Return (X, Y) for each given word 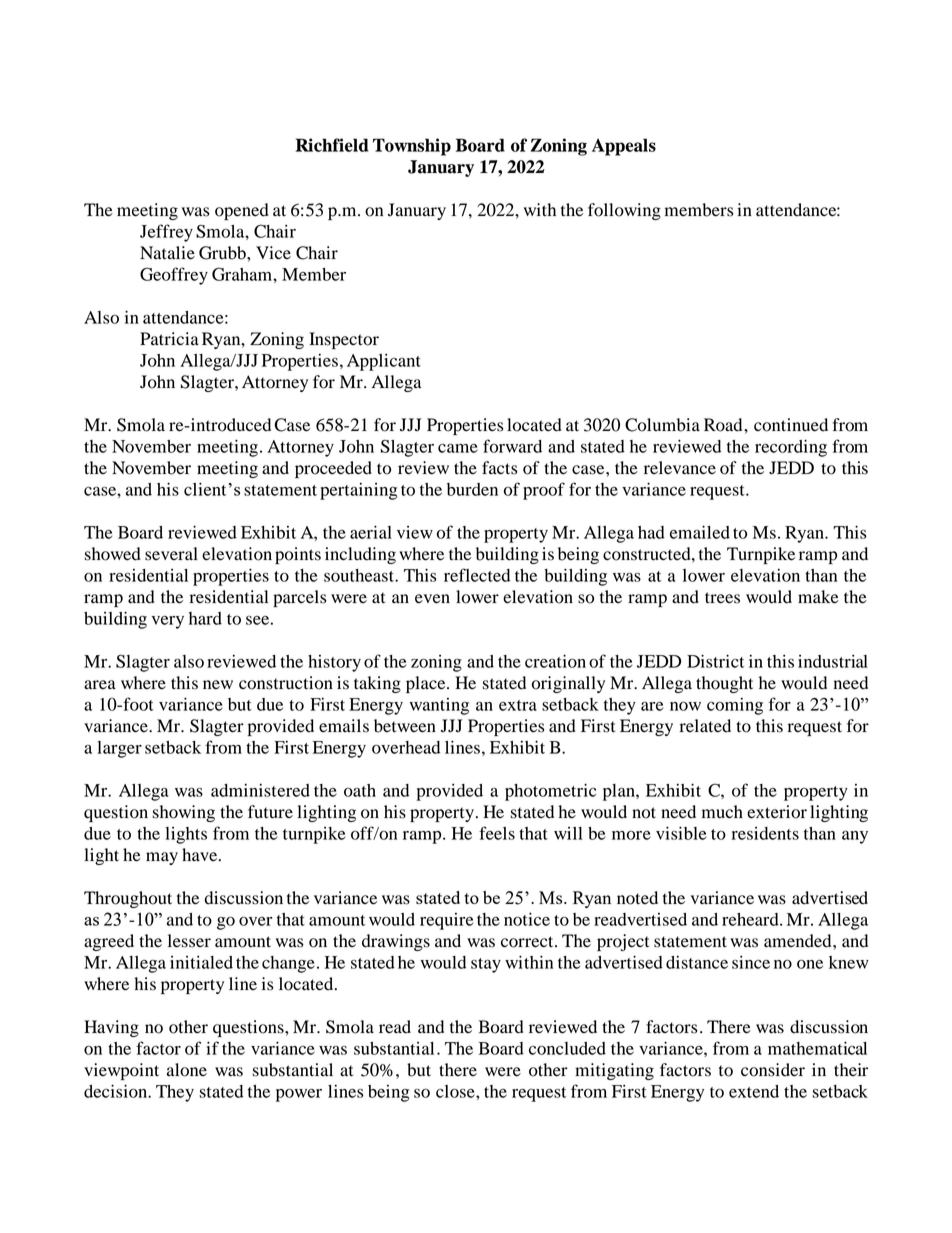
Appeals (624, 147)
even (432, 599)
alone (187, 1070)
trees (722, 598)
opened (242, 211)
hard (205, 618)
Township (412, 147)
